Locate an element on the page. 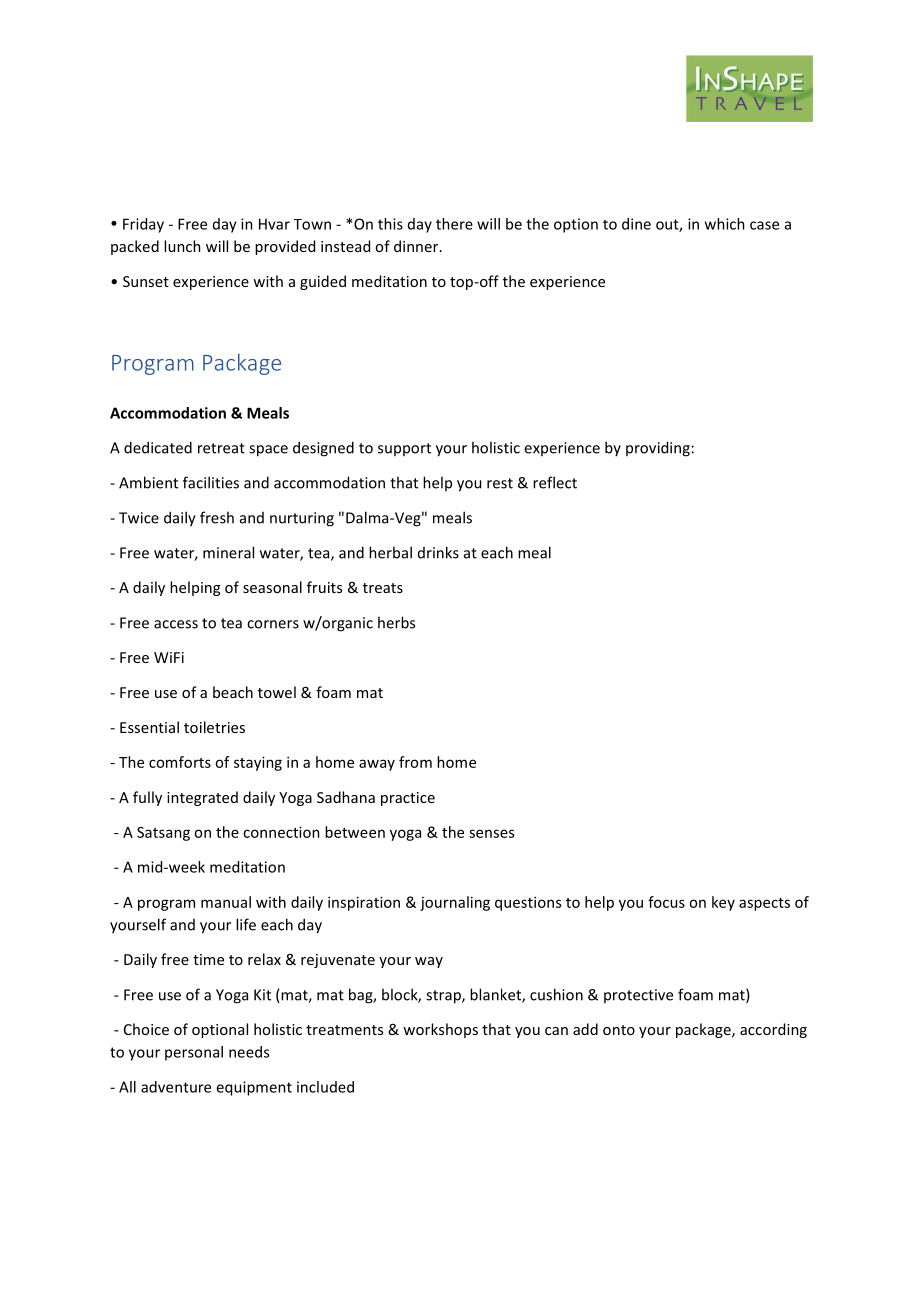 The width and height of the image is (924, 1308). providing is located at coordinates (658, 449).
